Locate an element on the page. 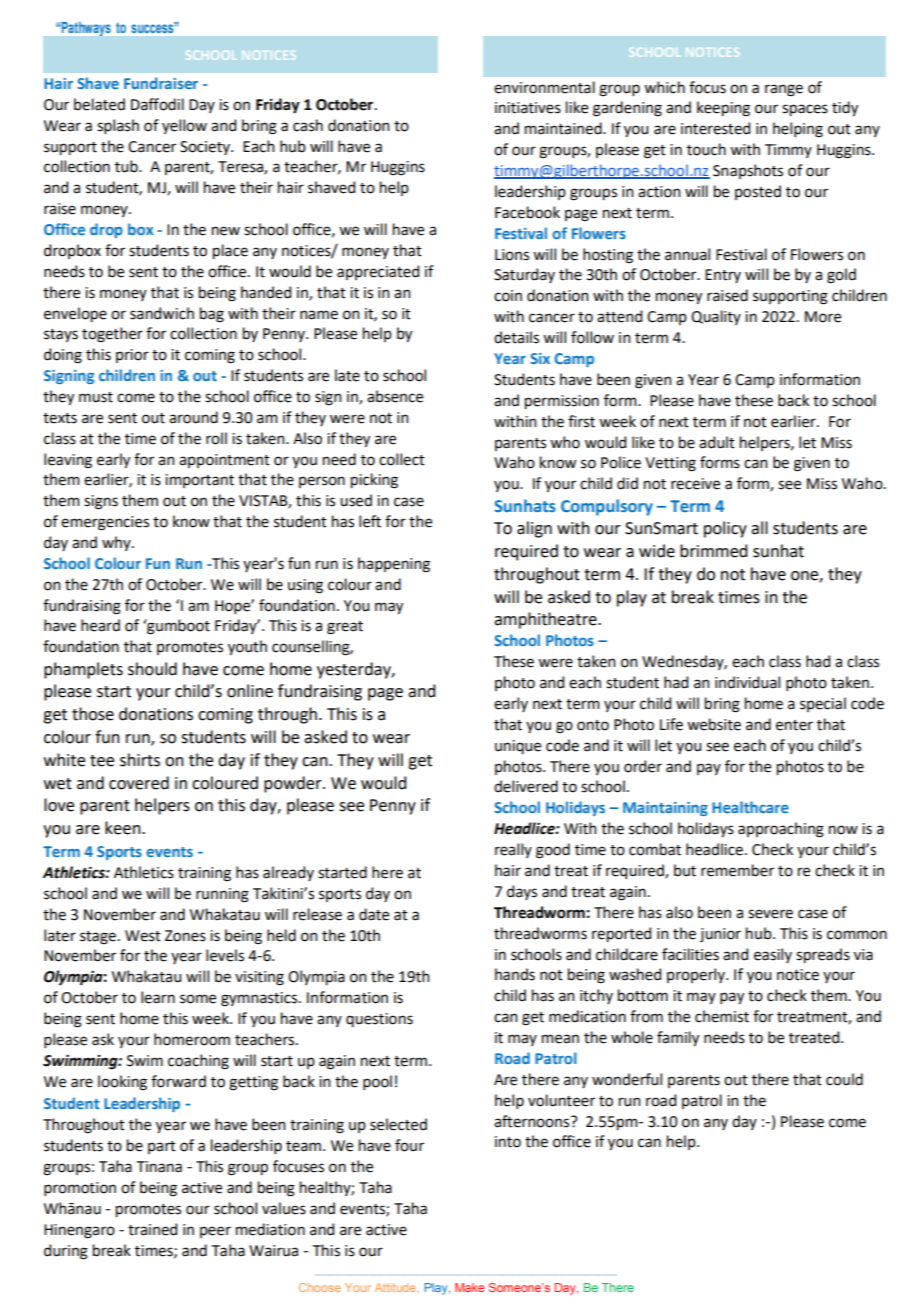 This document has height=1308, width=924. delivered is located at coordinates (526, 786).
